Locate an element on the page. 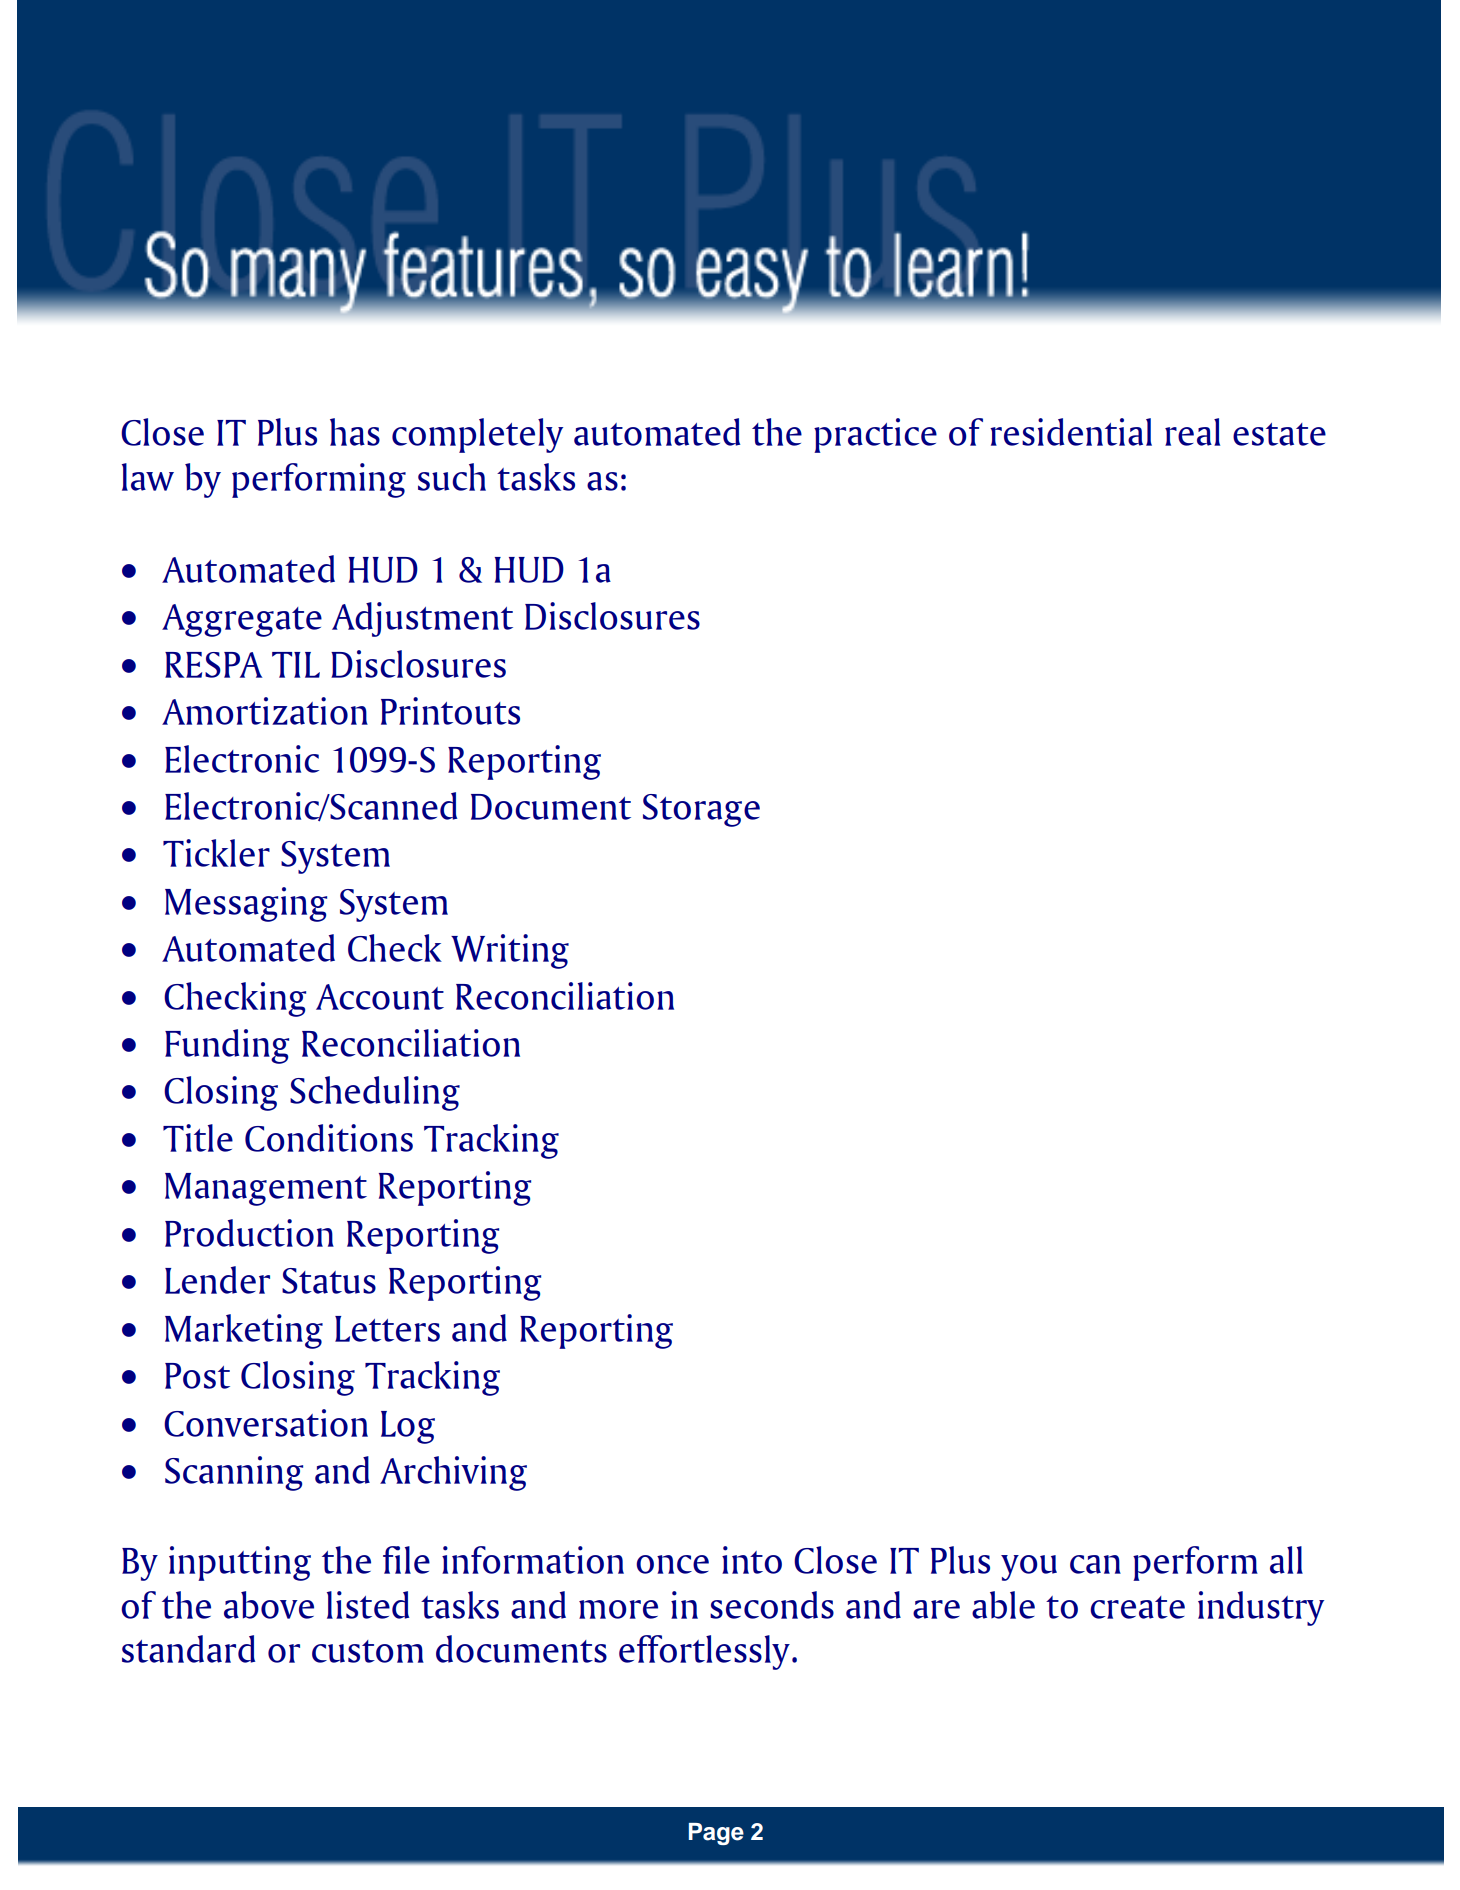  practice is located at coordinates (875, 435).
